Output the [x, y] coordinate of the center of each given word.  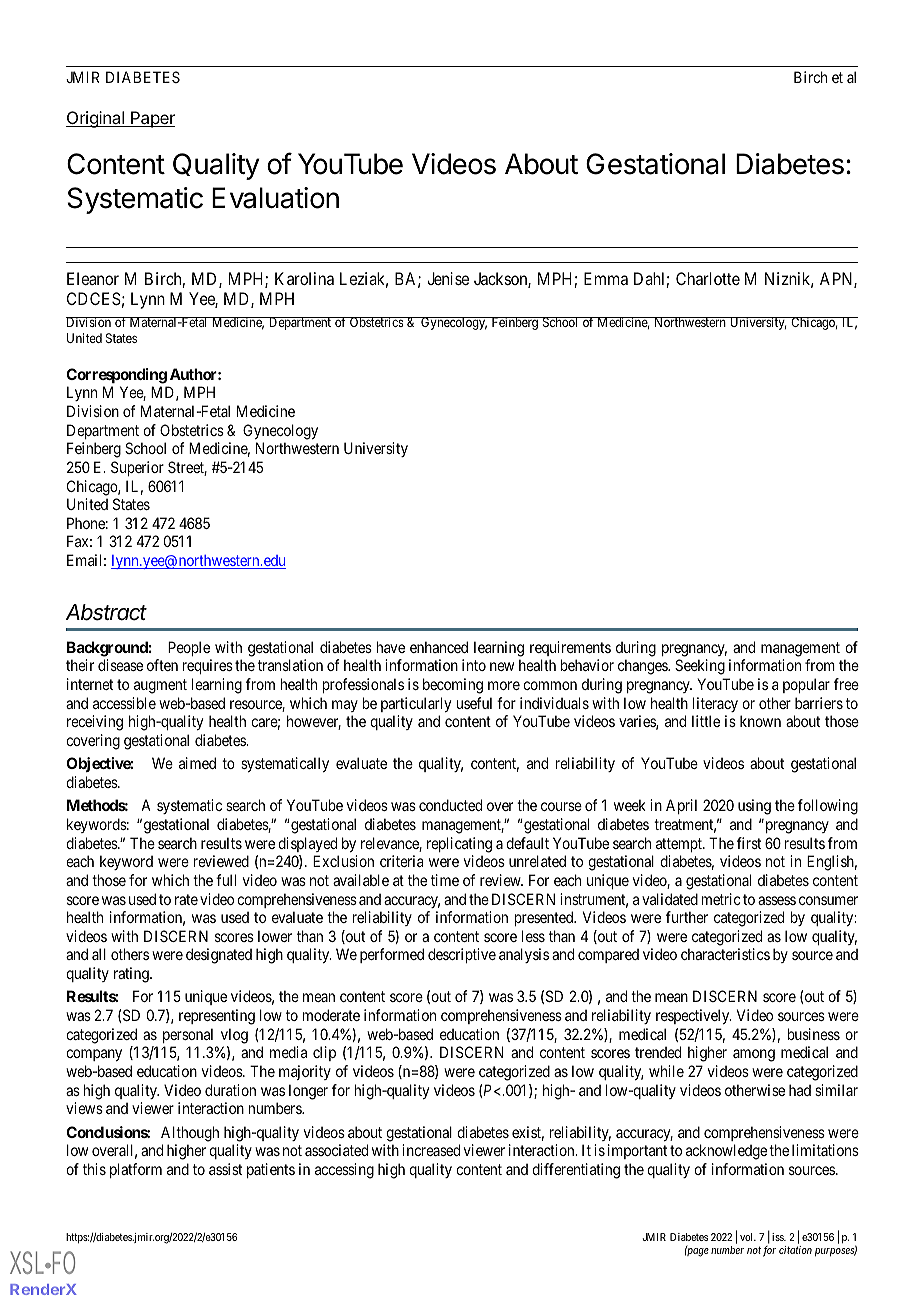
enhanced [439, 647]
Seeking [700, 667]
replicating [459, 845]
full [226, 880]
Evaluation [275, 198]
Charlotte [708, 278]
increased [431, 1150]
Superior [137, 468]
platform [136, 1170]
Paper [152, 119]
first [749, 843]
